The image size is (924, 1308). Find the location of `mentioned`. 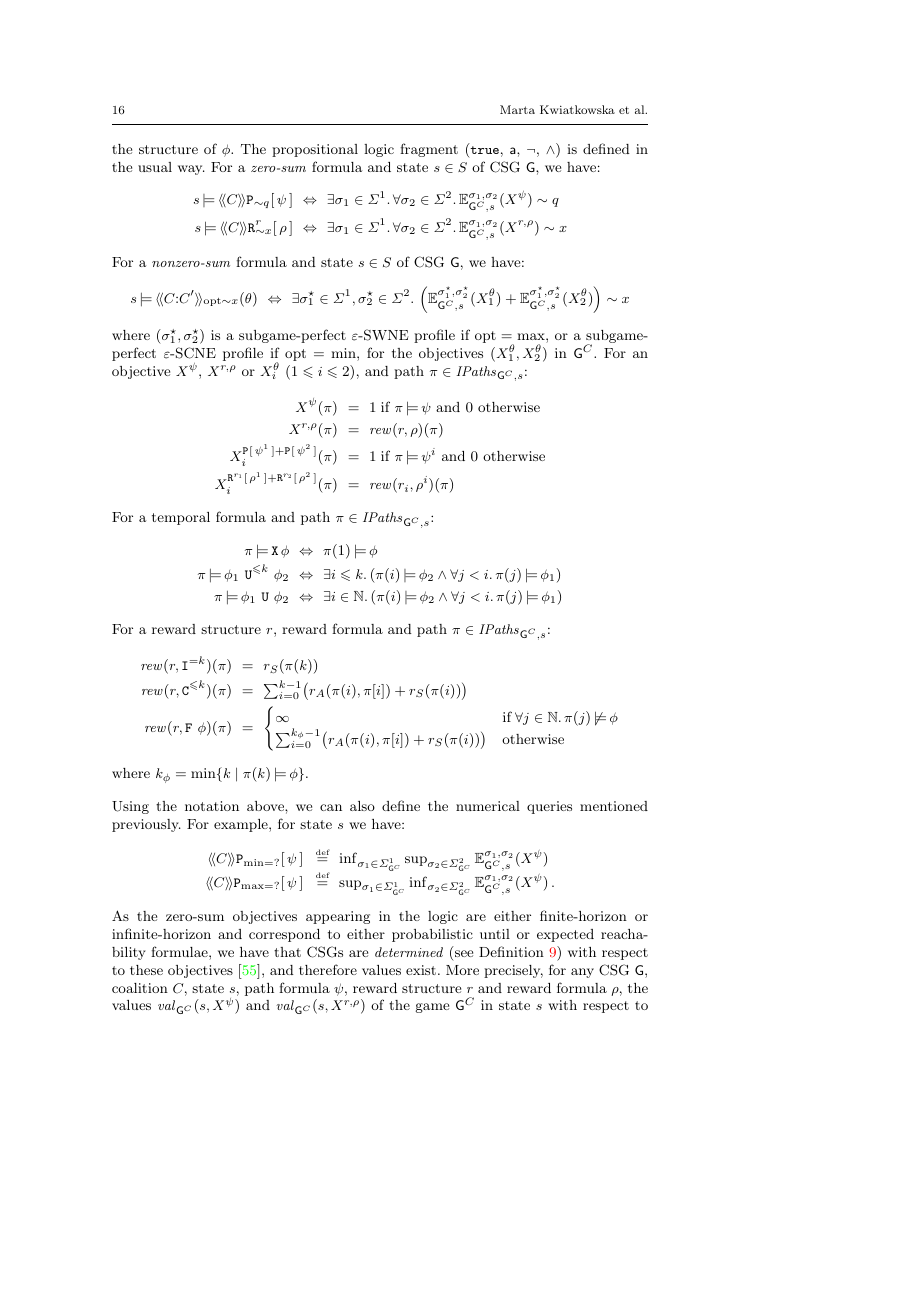

mentioned is located at coordinates (614, 806).
